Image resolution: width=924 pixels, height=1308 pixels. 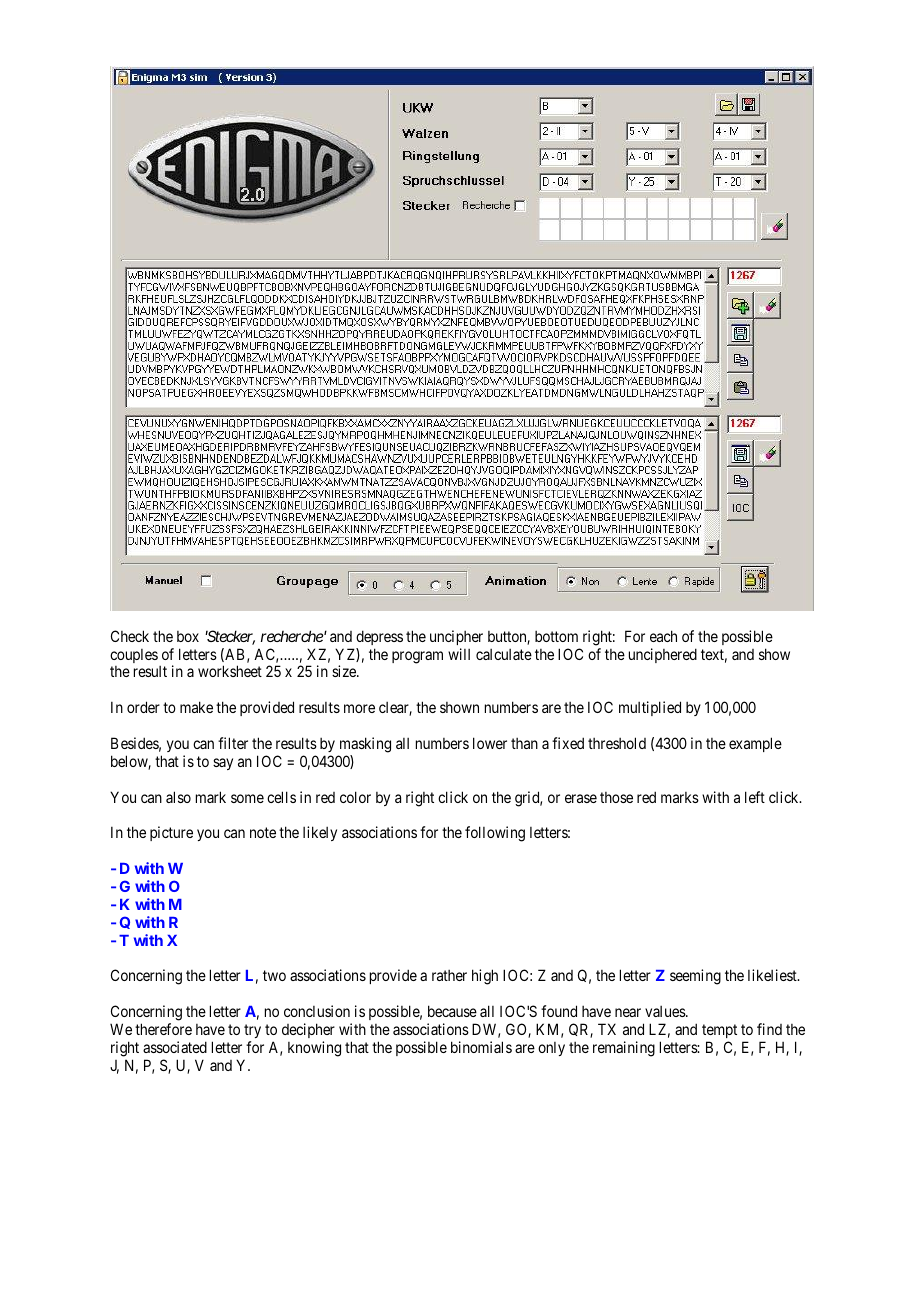 I want to click on associated, so click(x=175, y=1047).
